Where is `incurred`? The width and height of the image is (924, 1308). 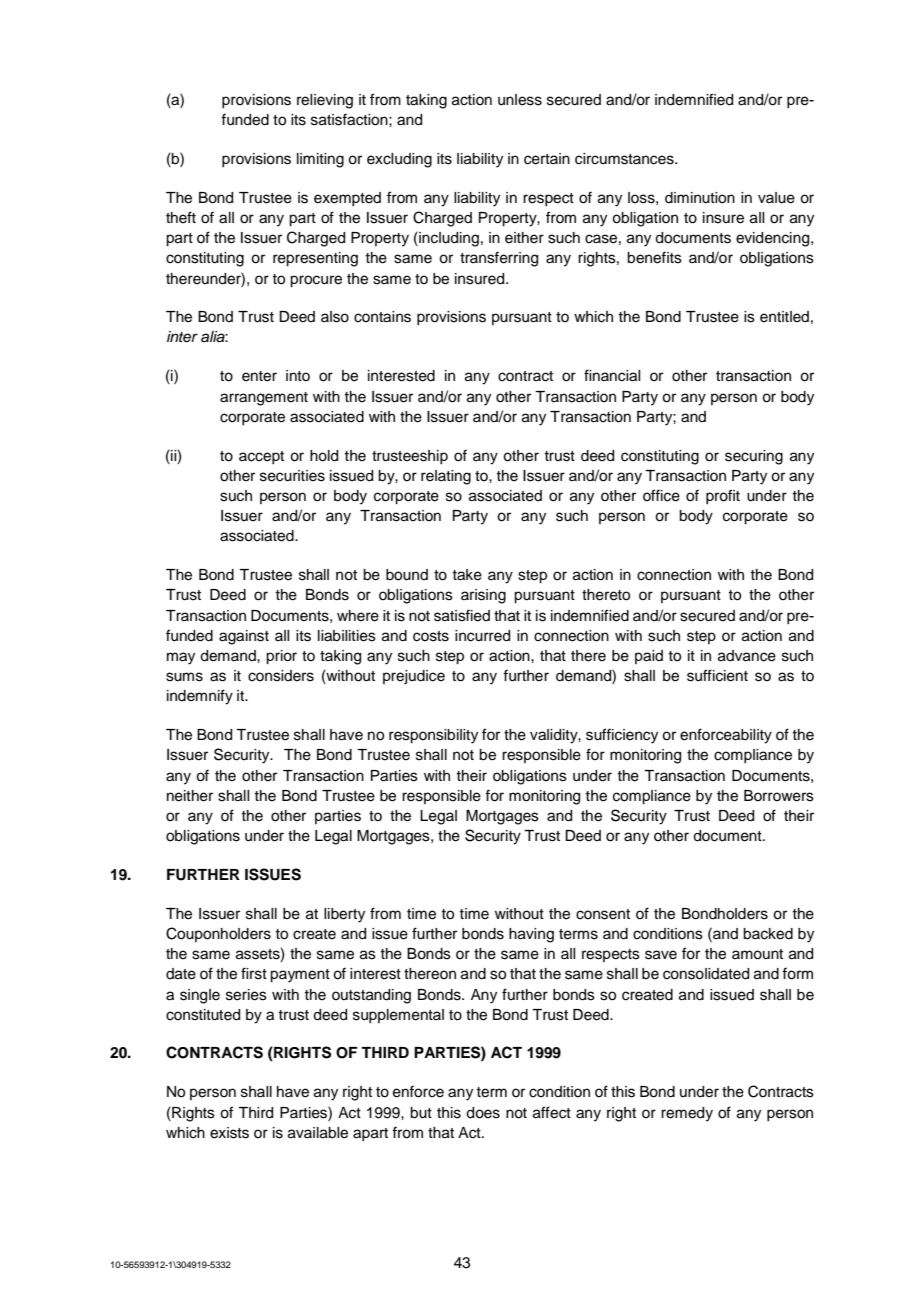
incurred is located at coordinates (482, 636).
